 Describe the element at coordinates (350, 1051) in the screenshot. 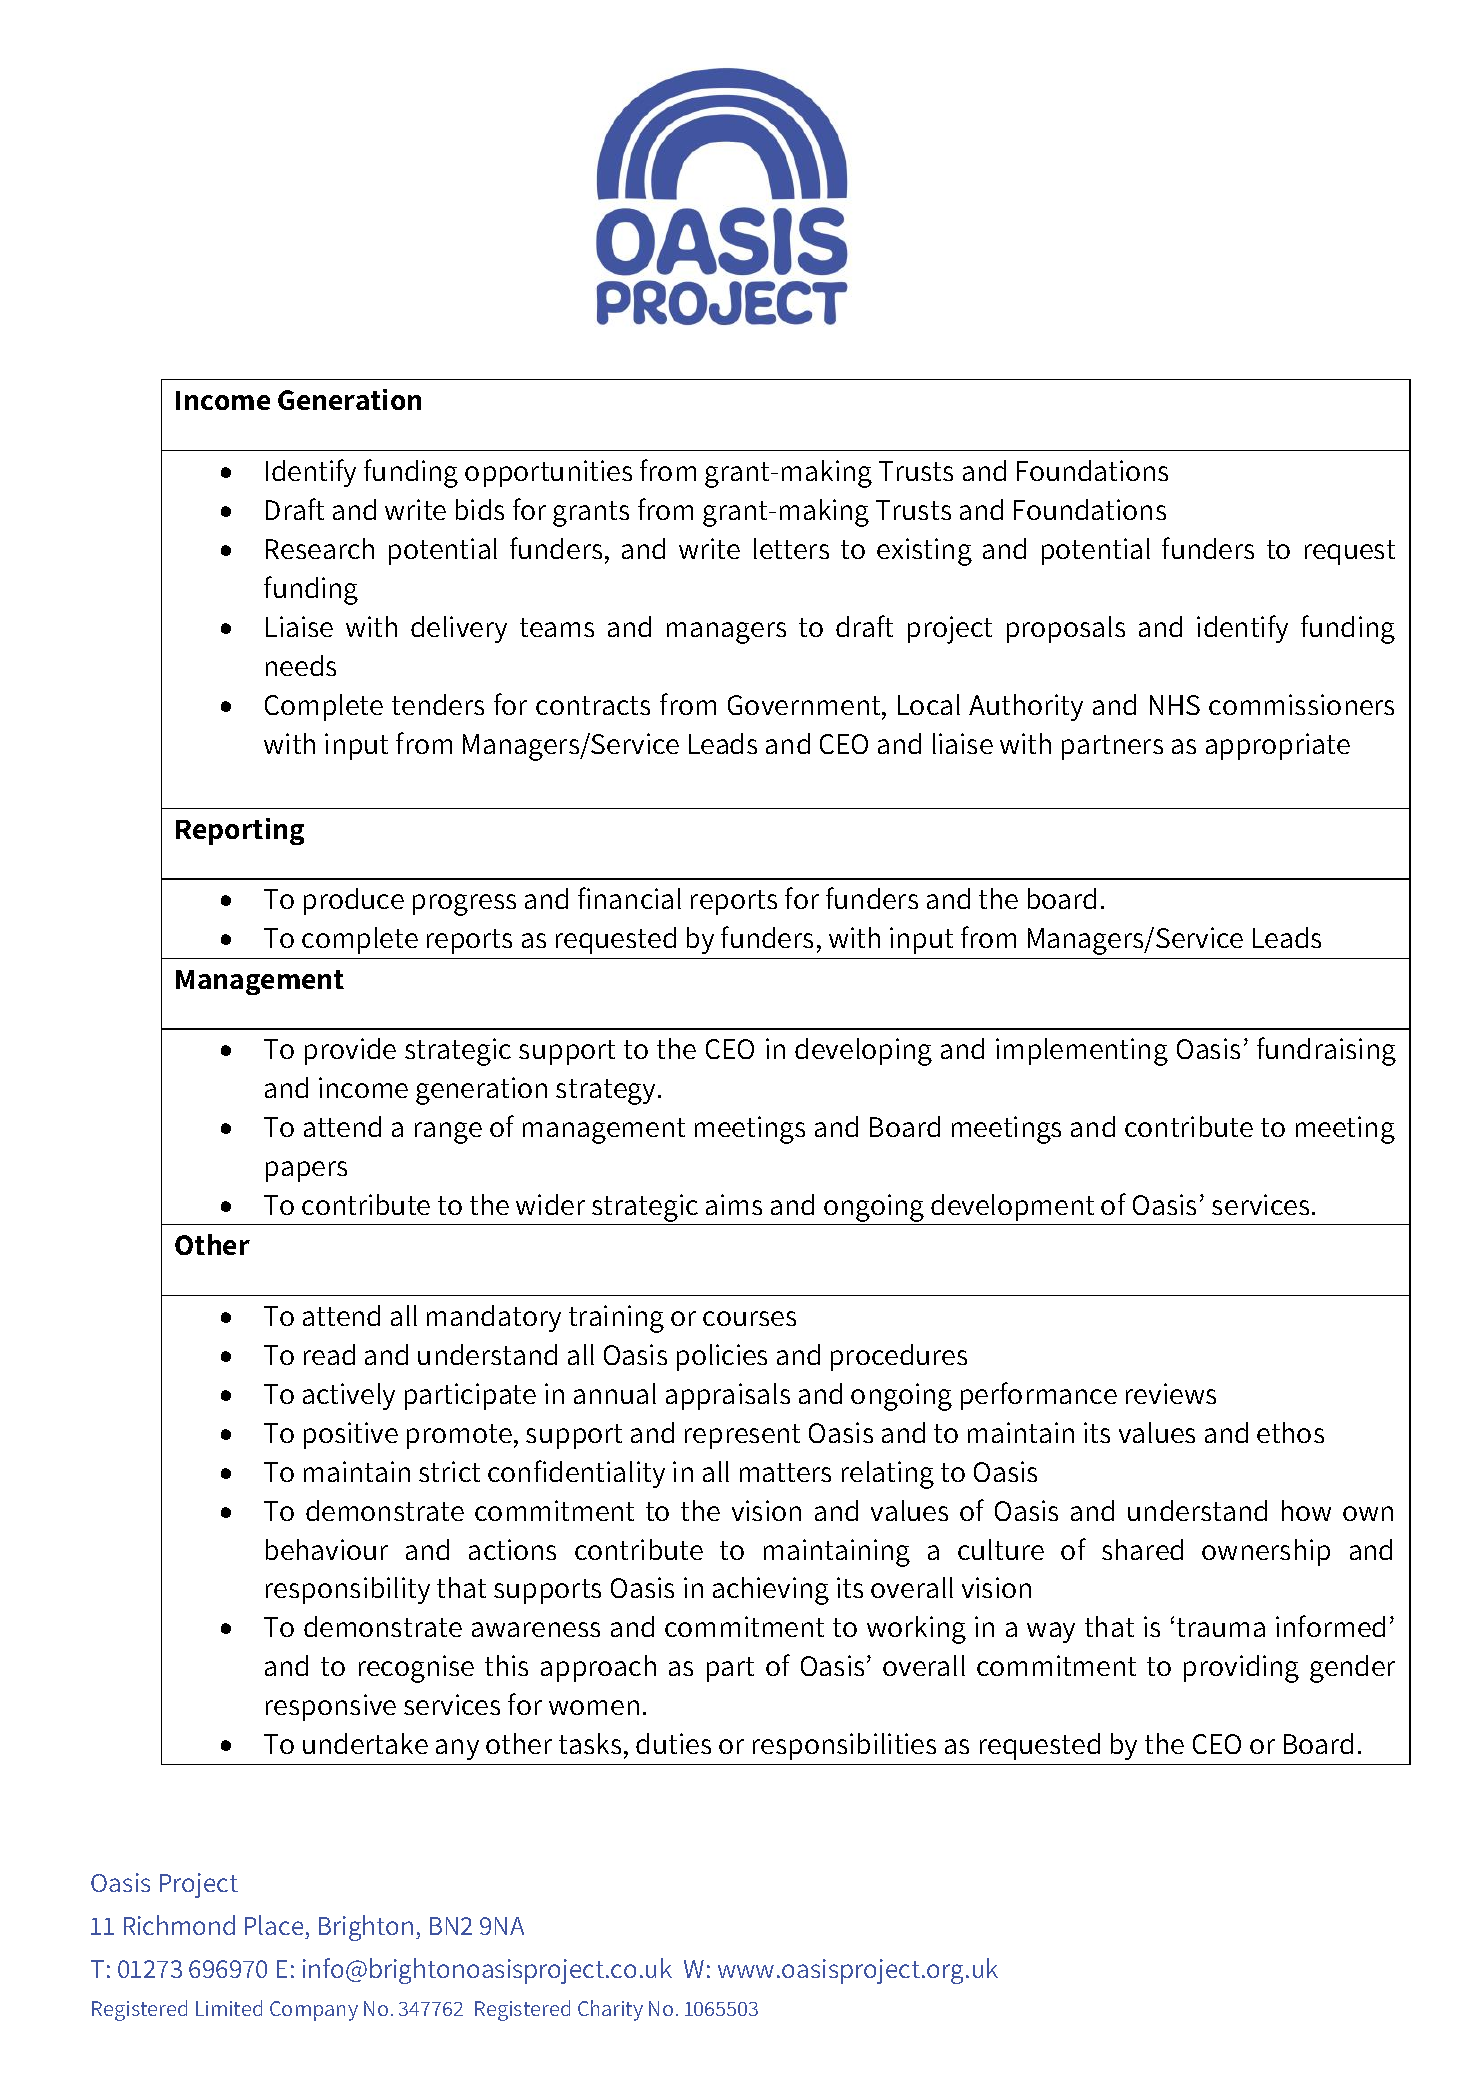

I see `provide` at that location.
